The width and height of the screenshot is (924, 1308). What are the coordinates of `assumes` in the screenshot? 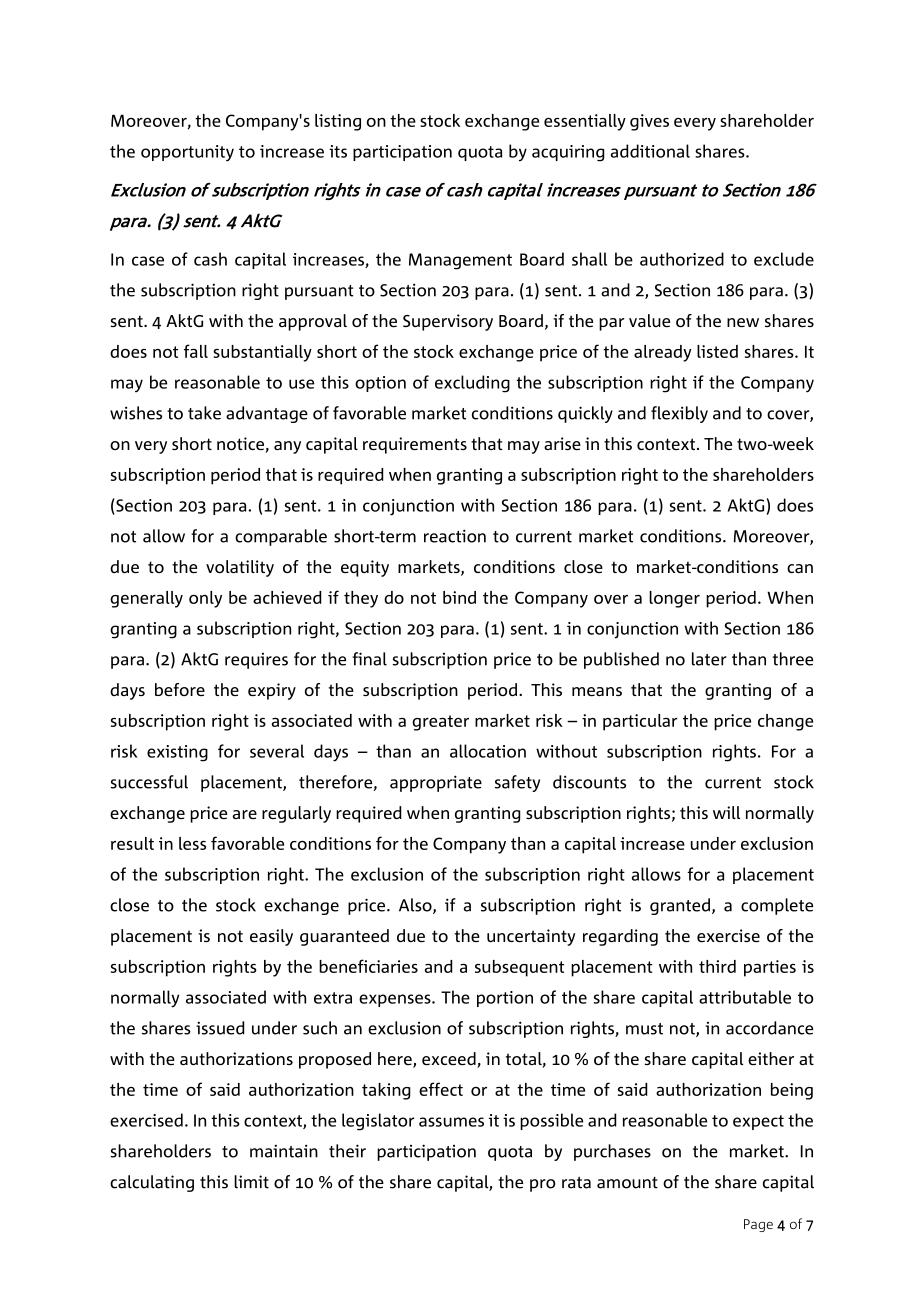 It's located at (451, 1122).
